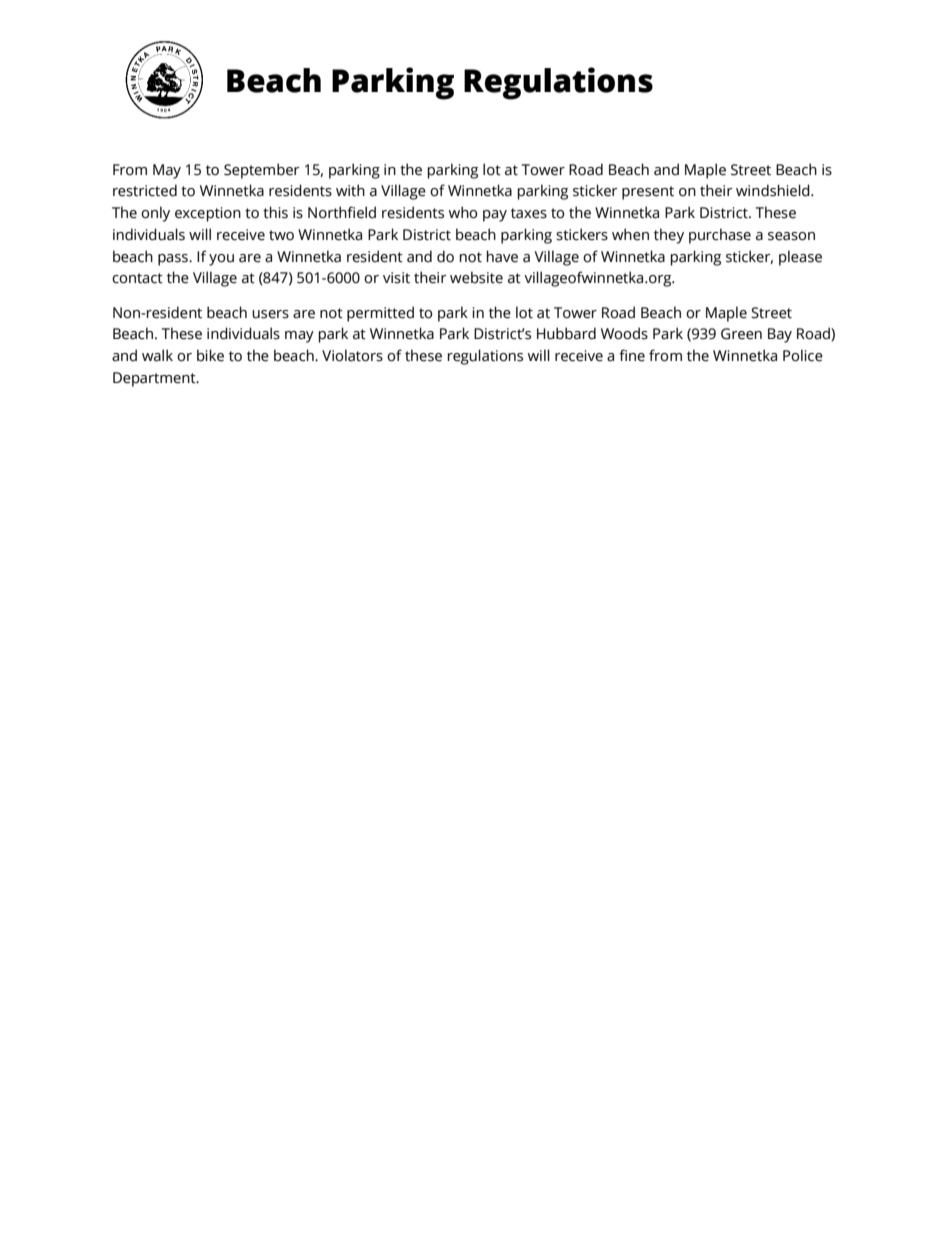  I want to click on with, so click(350, 190).
